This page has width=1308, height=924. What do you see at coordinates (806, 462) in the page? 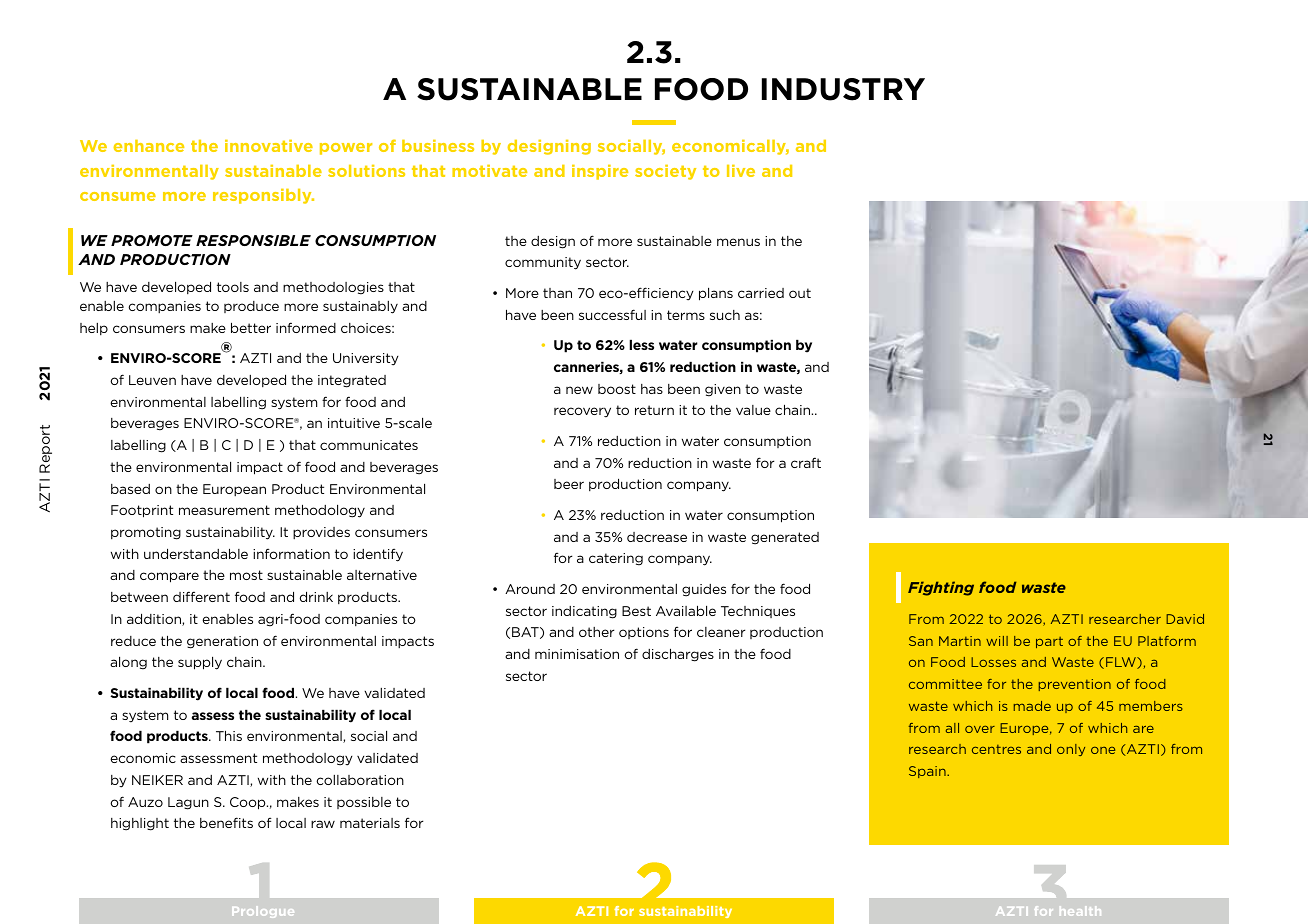
I see `craft` at bounding box center [806, 462].
